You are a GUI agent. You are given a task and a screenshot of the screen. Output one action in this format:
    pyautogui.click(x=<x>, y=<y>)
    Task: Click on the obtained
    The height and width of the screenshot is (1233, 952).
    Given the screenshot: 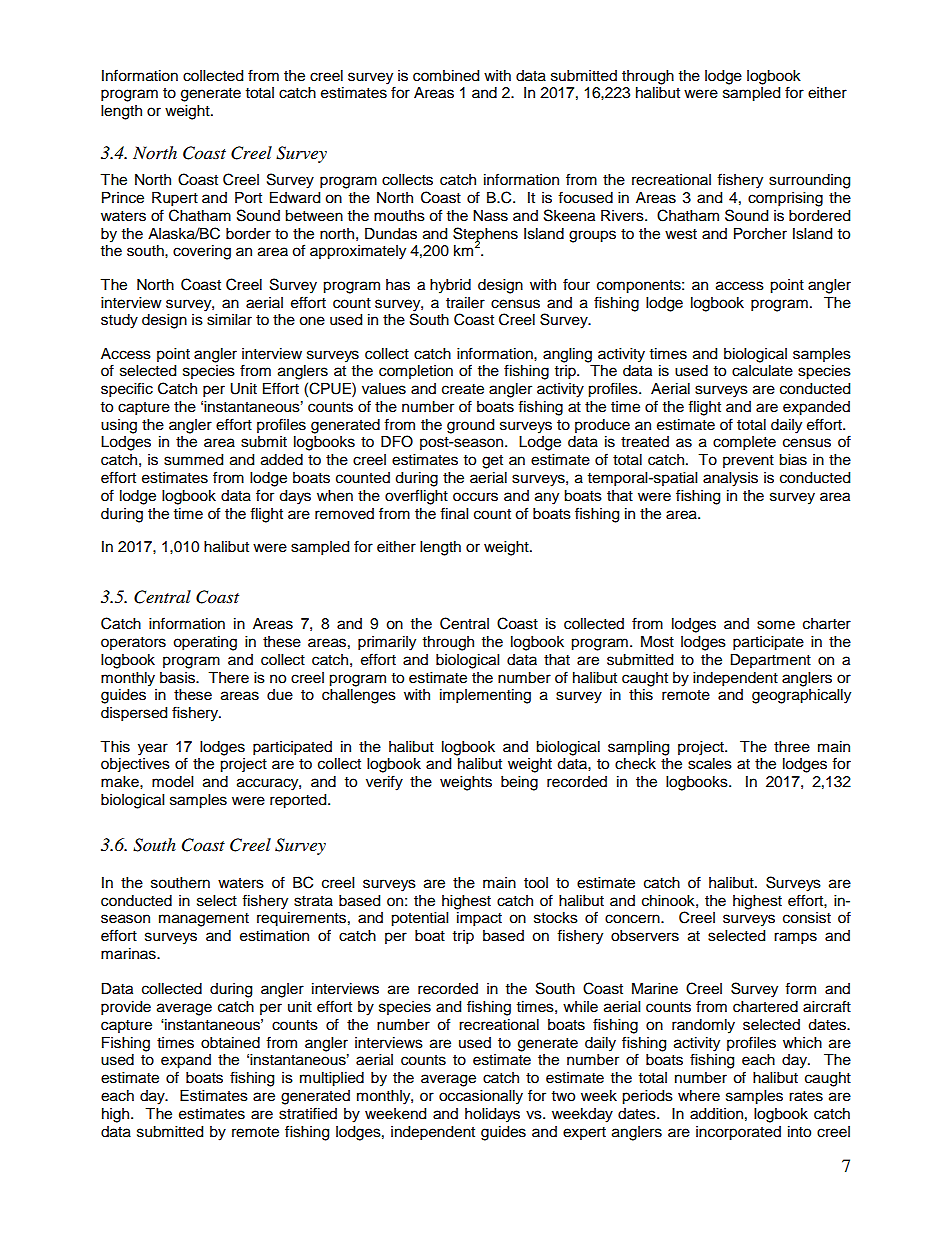 What is the action you would take?
    pyautogui.click(x=230, y=1043)
